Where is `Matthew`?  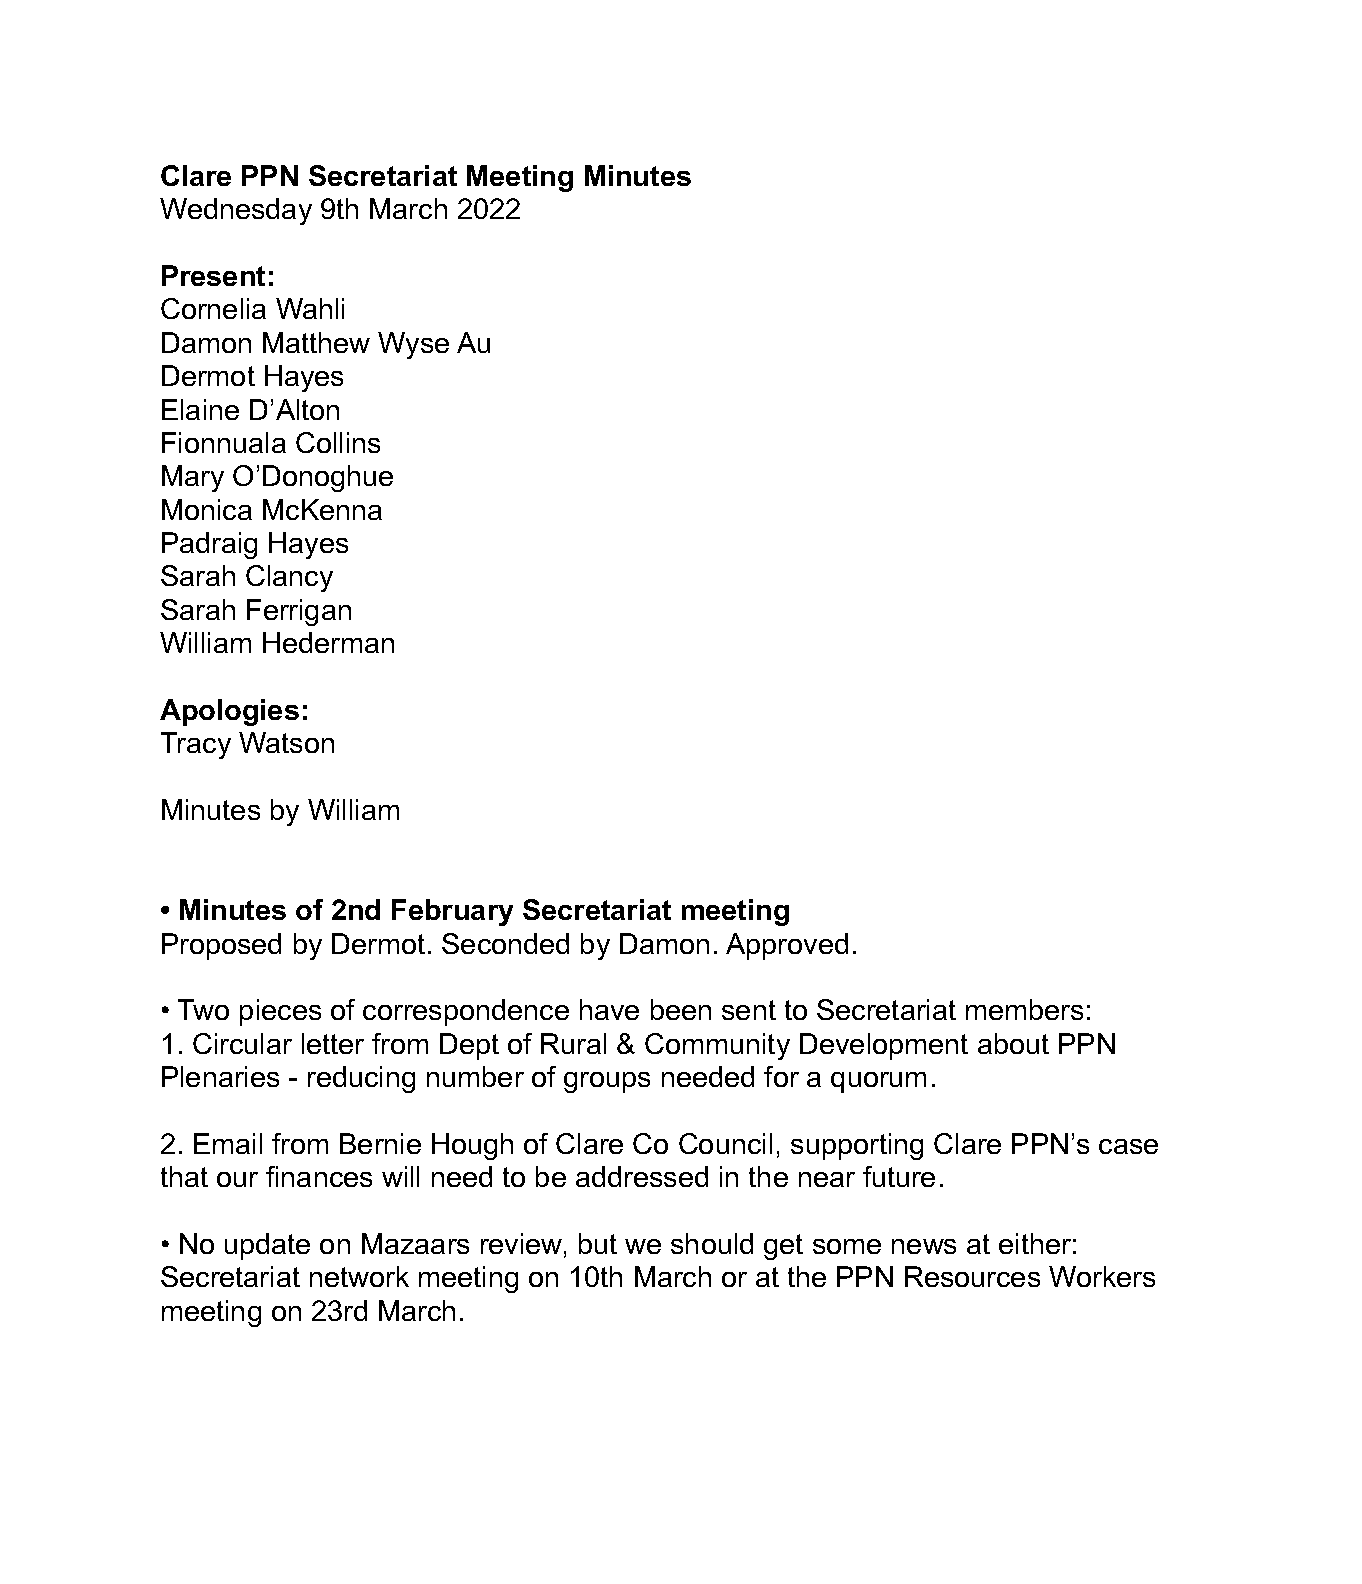
Matthew is located at coordinates (316, 342).
